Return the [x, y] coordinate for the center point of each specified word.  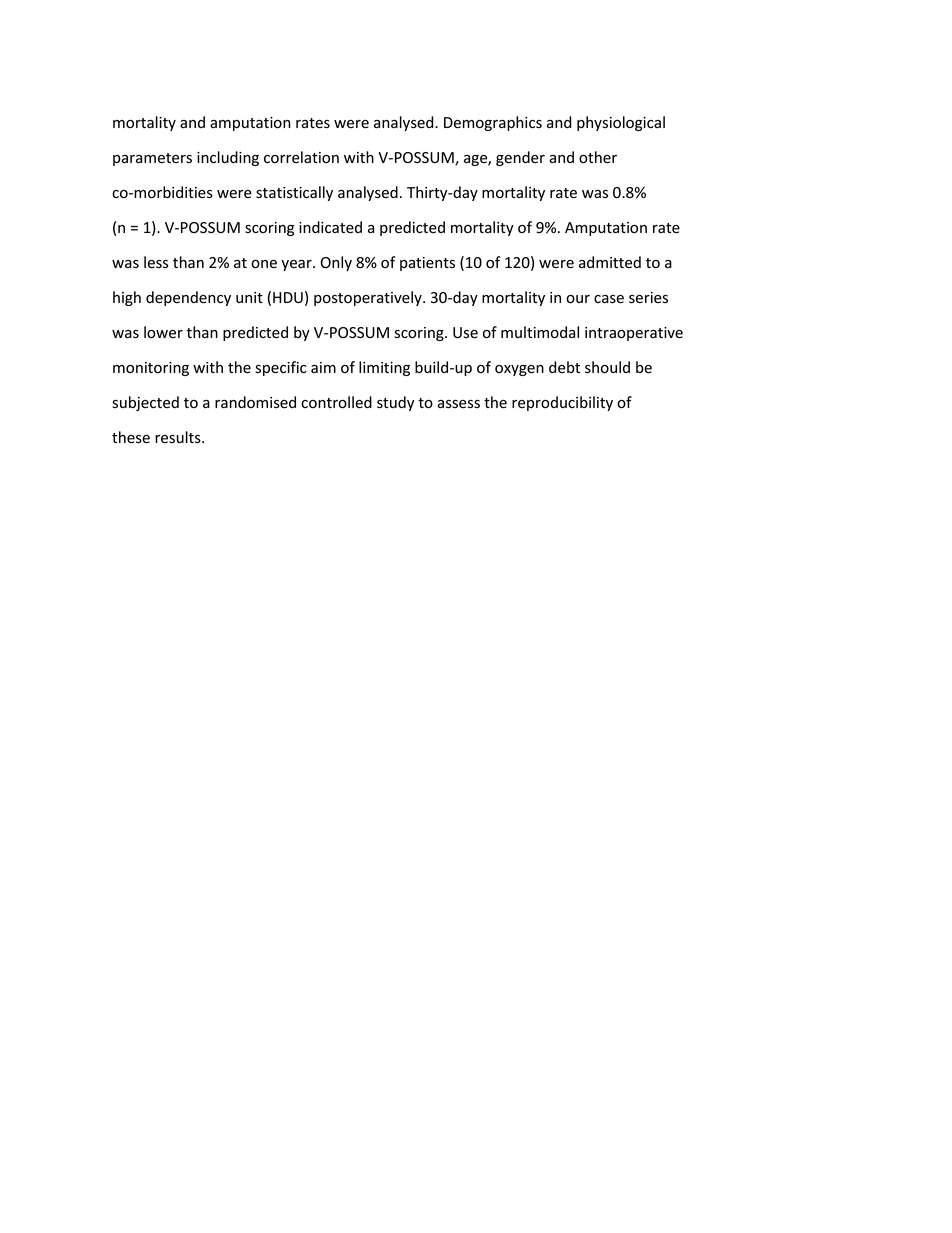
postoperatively [369, 298]
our [578, 299]
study [395, 403]
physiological [621, 123]
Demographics [493, 123]
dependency [188, 298]
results [179, 437]
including [228, 158]
